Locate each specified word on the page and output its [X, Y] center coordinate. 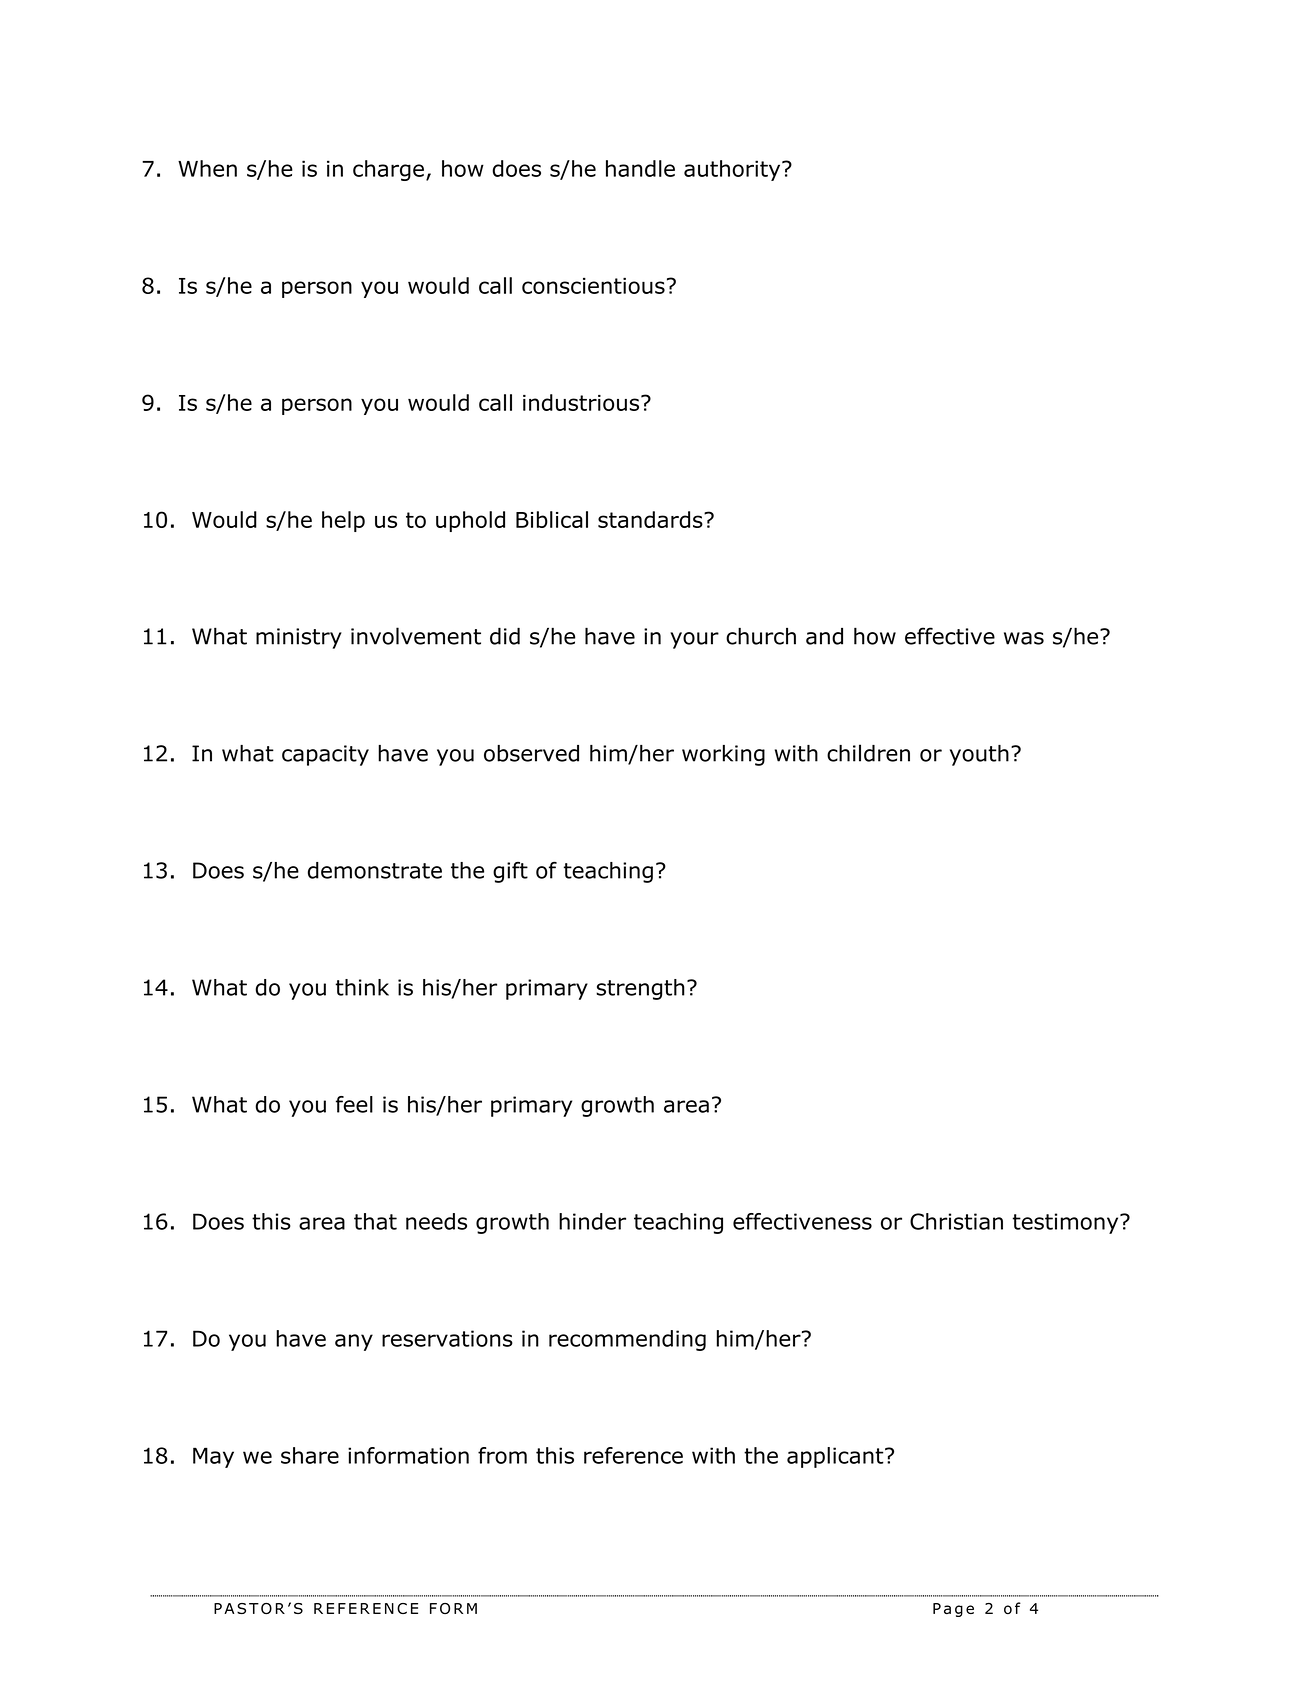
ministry [299, 638]
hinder [592, 1221]
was [1024, 638]
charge [388, 170]
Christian [956, 1221]
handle [640, 168]
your [694, 640]
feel [354, 1104]
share [310, 1455]
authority [733, 170]
